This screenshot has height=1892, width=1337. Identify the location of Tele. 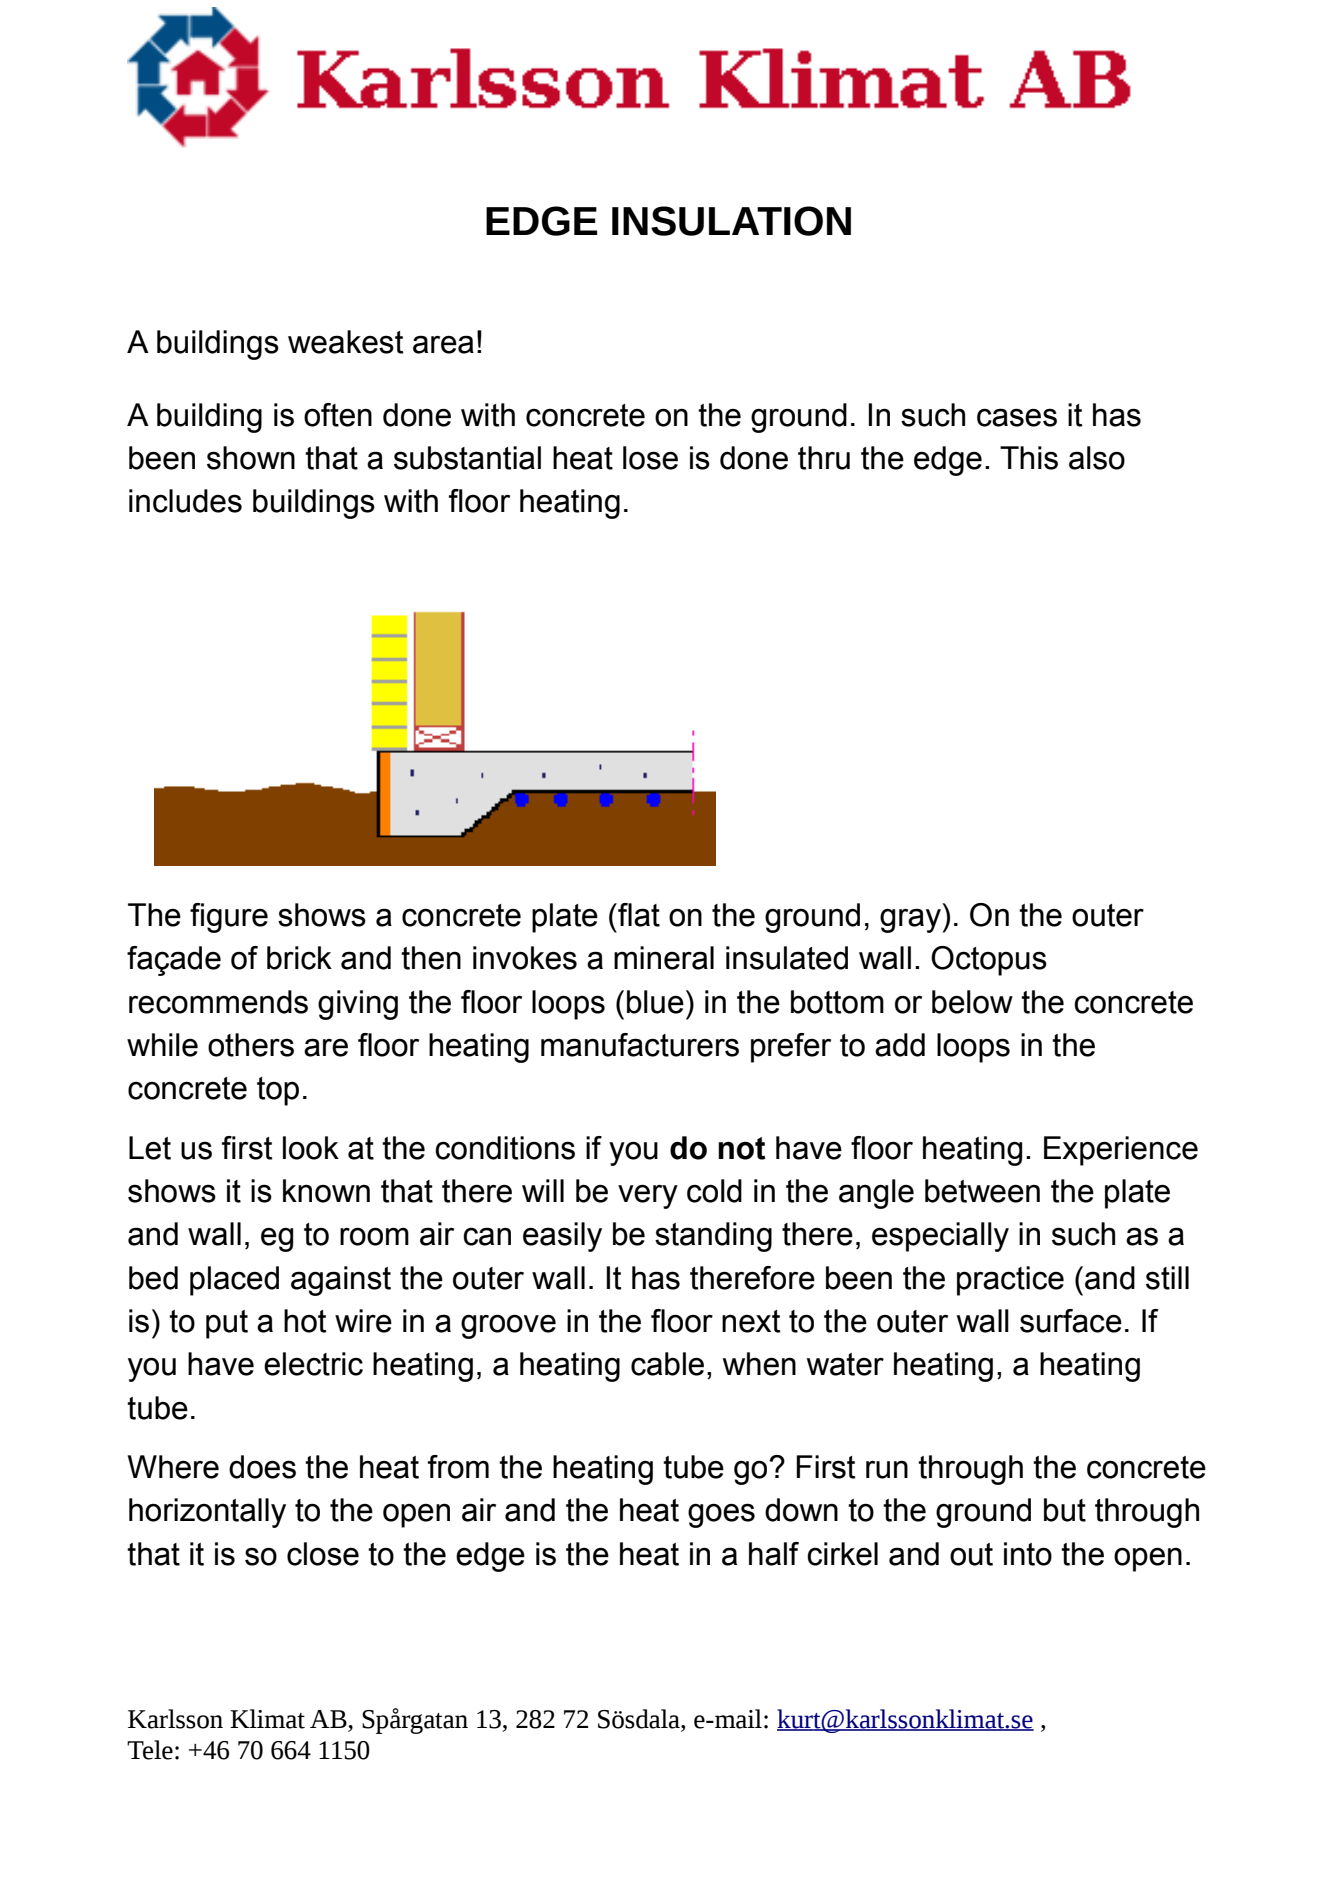
(150, 1750).
